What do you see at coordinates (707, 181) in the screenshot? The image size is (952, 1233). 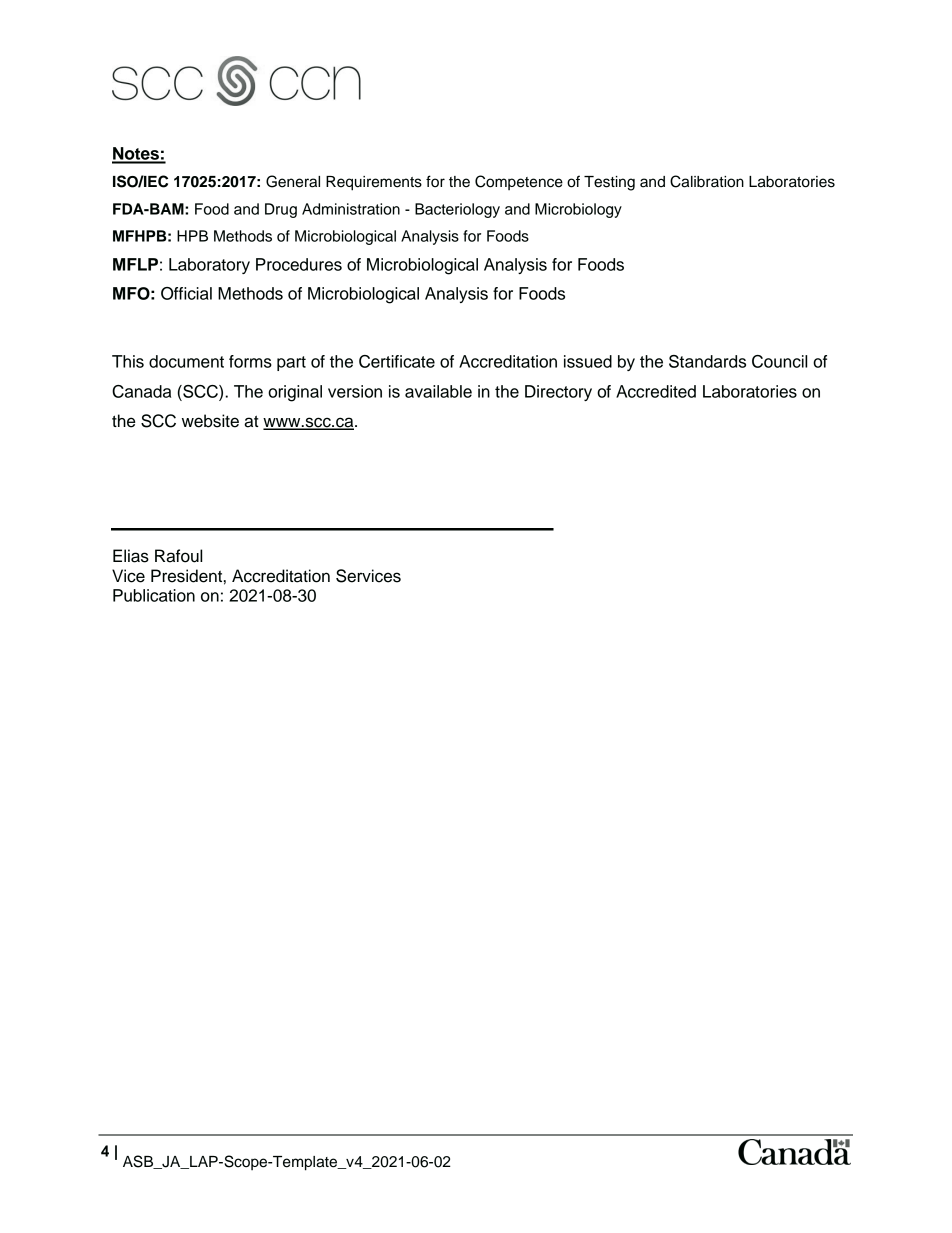 I see `Calibration` at bounding box center [707, 181].
